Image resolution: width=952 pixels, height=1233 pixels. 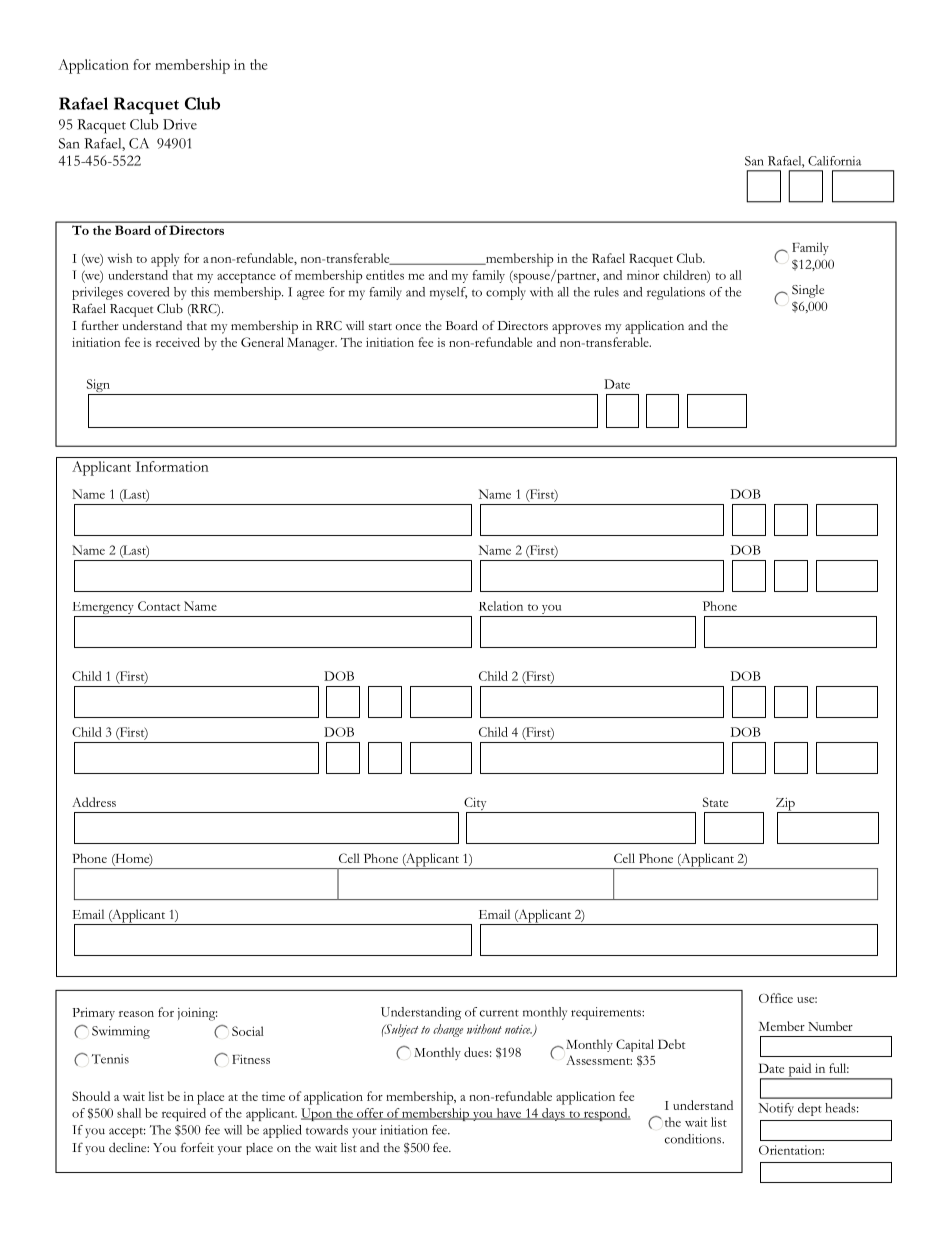 What do you see at coordinates (385, 275) in the screenshot?
I see `entitles` at bounding box center [385, 275].
